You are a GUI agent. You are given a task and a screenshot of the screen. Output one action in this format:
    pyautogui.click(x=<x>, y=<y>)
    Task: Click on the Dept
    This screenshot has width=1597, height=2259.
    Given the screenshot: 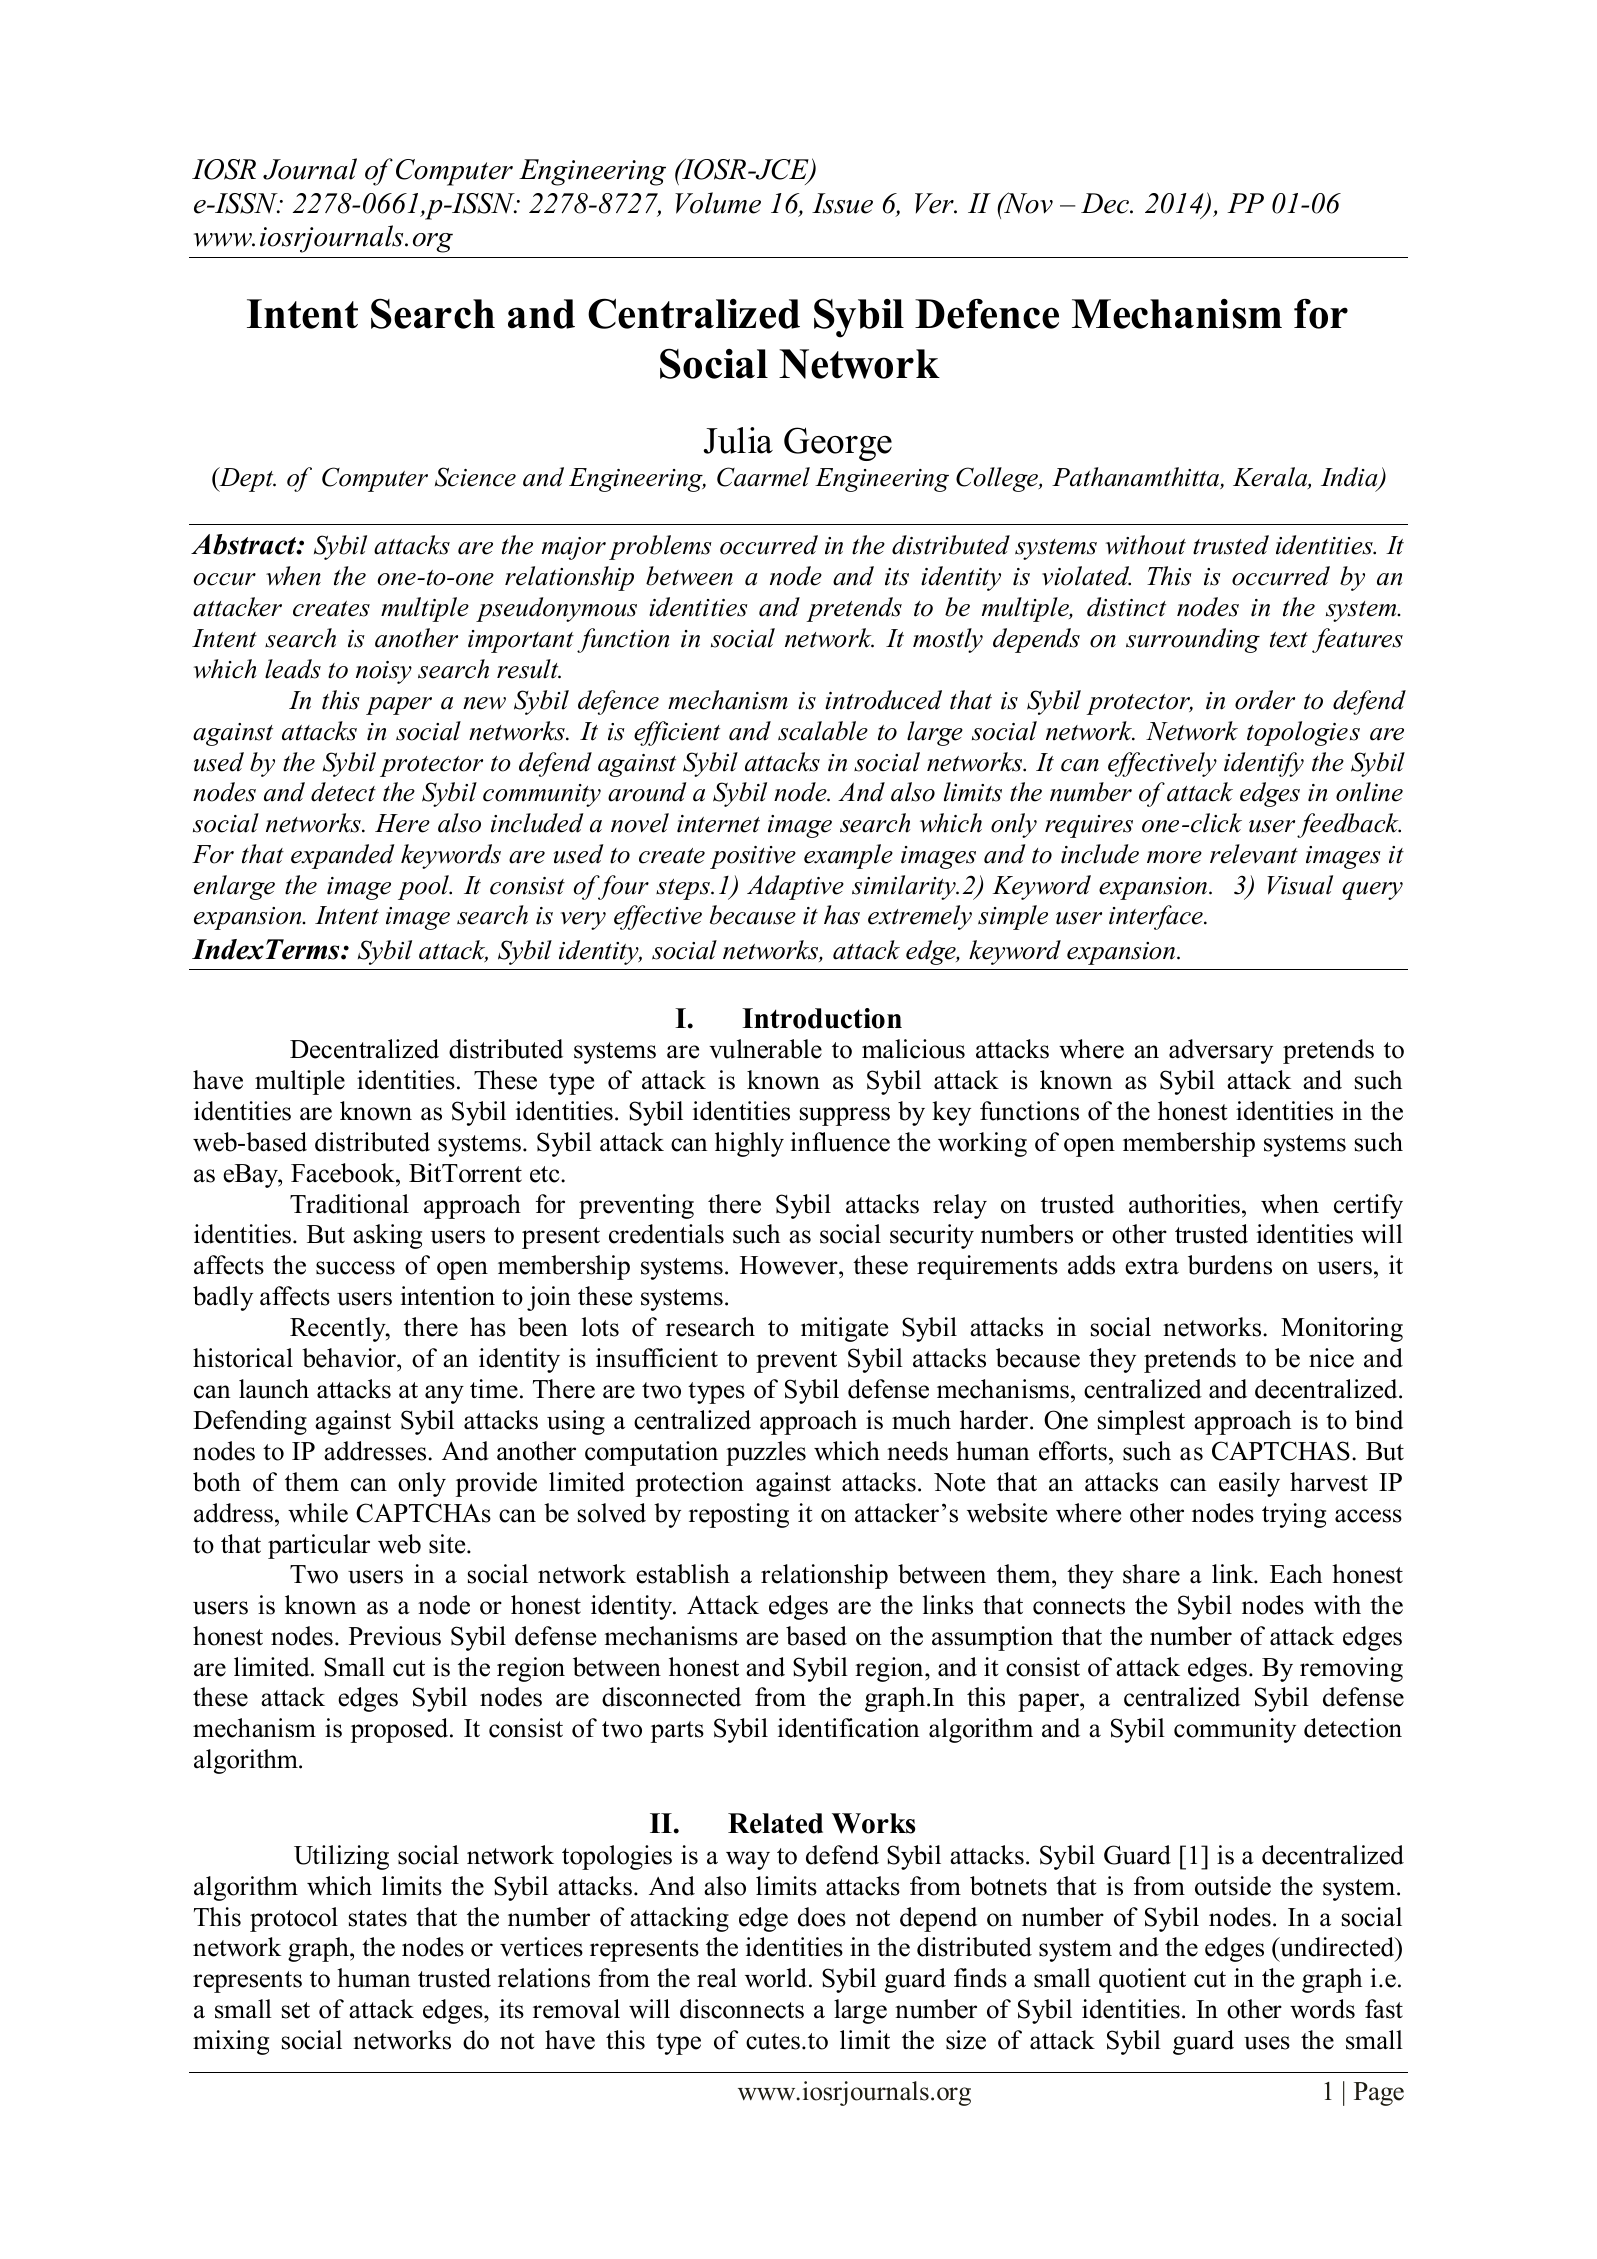 What is the action you would take?
    pyautogui.click(x=246, y=479)
